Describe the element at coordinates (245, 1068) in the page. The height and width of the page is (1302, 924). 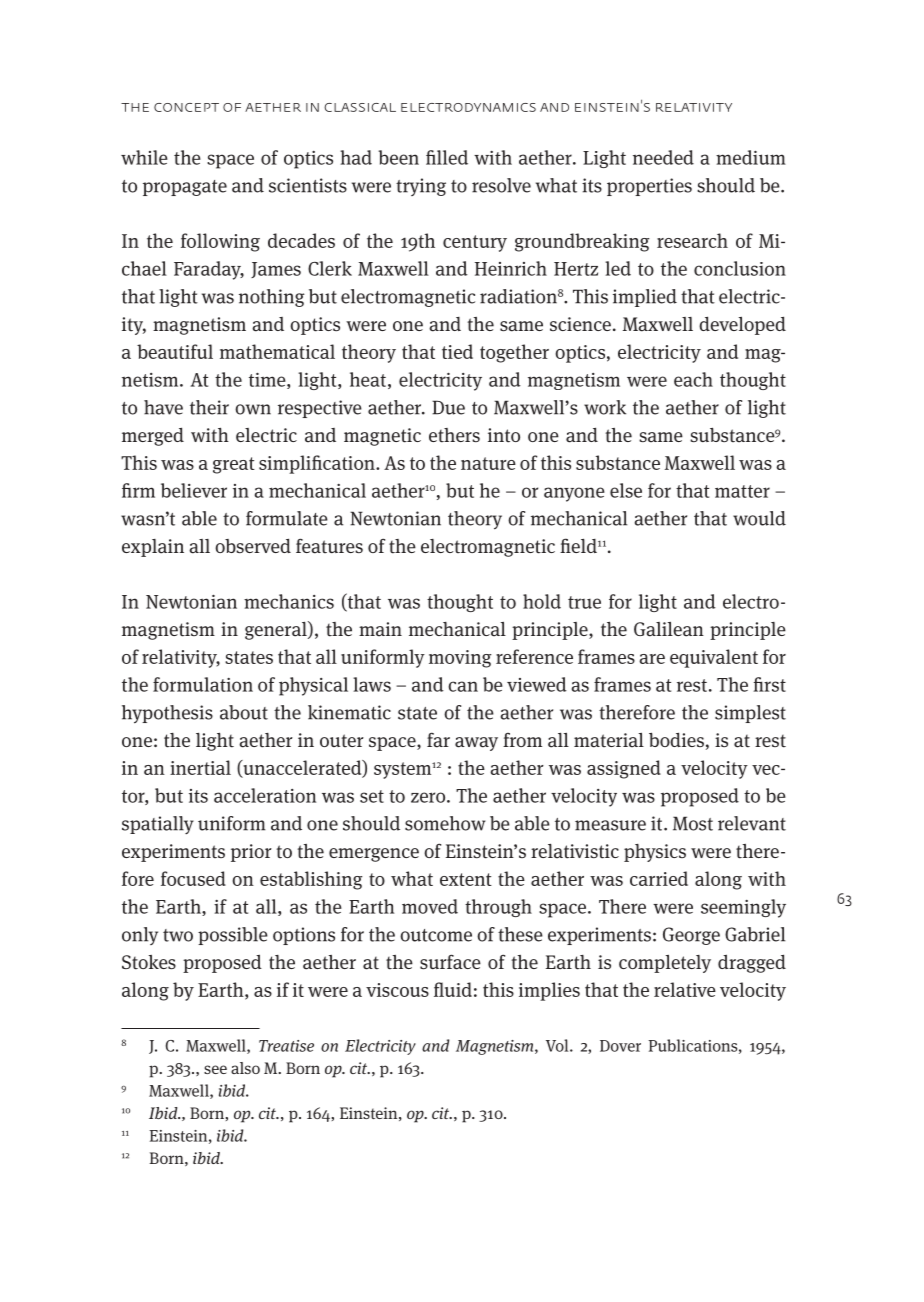
I see `also` at that location.
